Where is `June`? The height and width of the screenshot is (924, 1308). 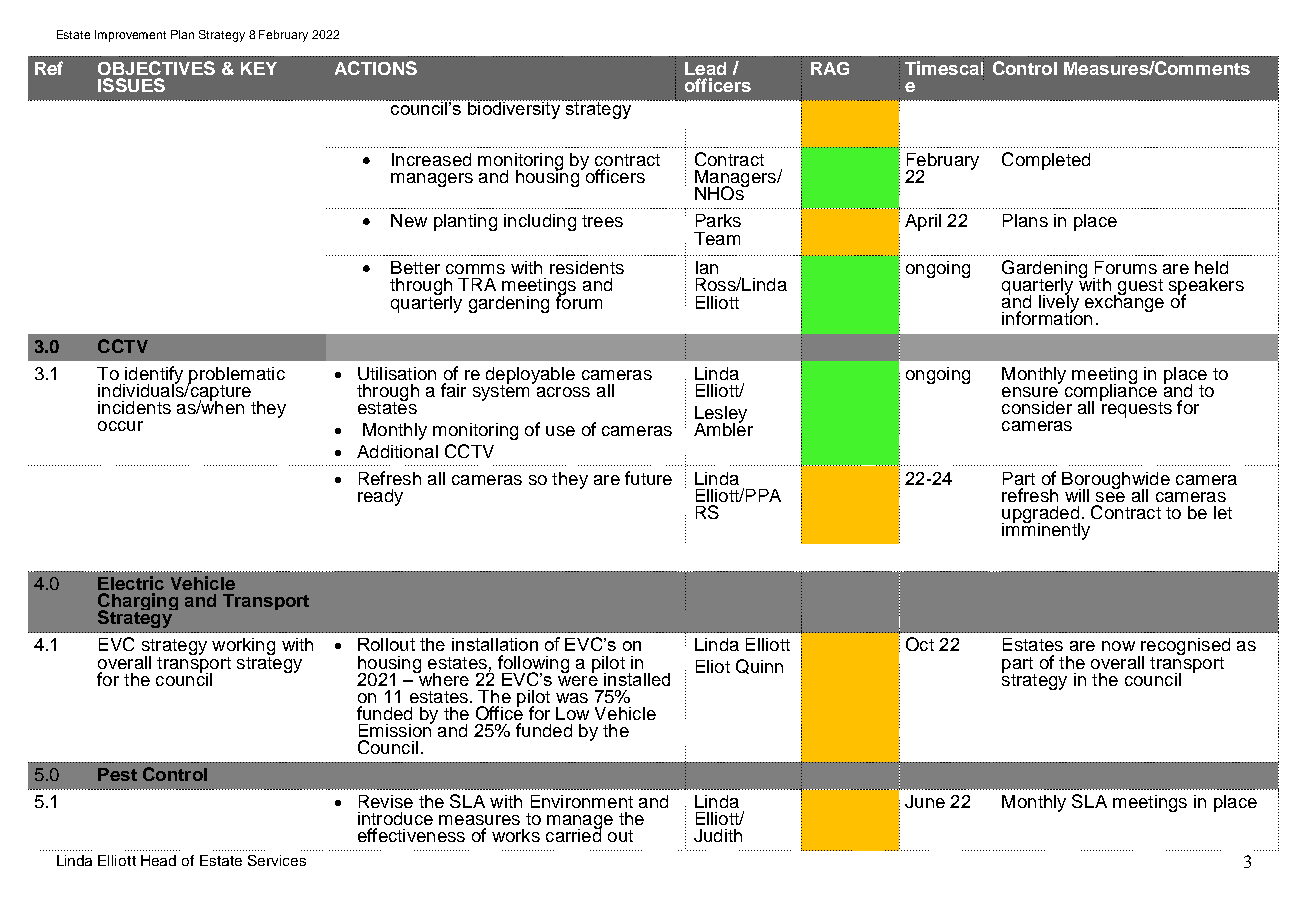
June is located at coordinates (925, 801).
